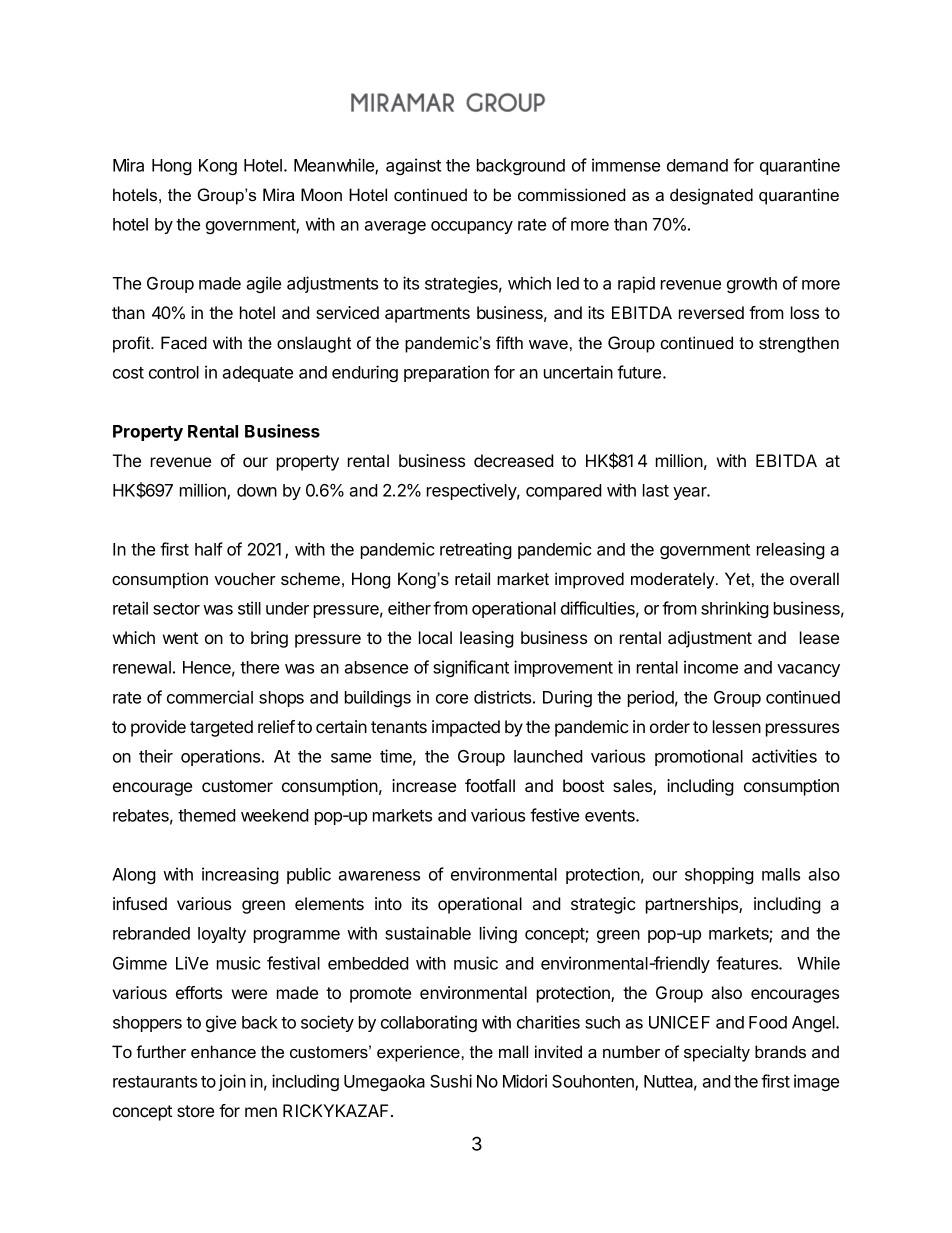 The height and width of the screenshot is (1233, 952). Describe the element at coordinates (711, 196) in the screenshot. I see `designated` at that location.
